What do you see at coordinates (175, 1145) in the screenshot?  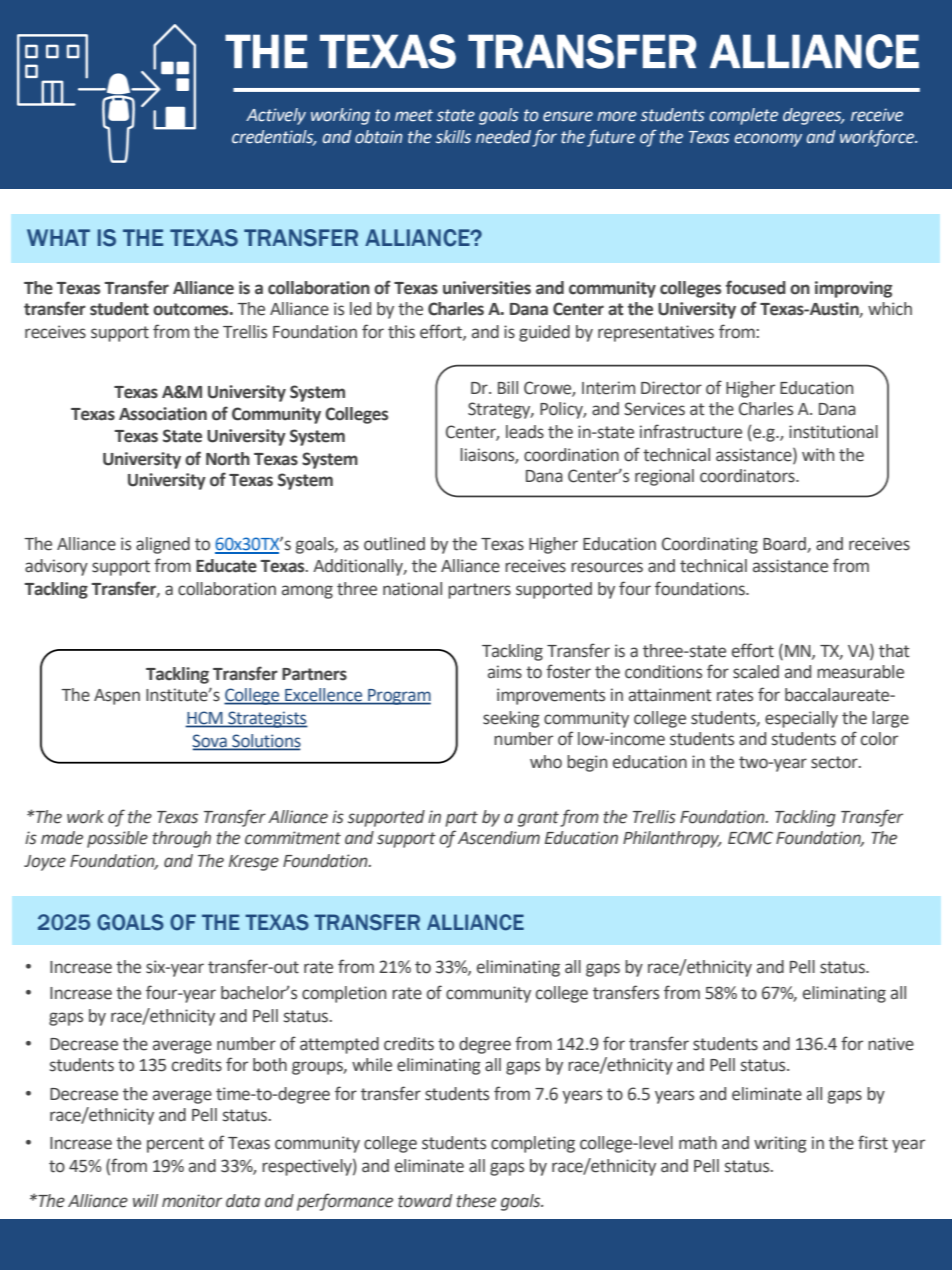 I see `percent` at bounding box center [175, 1145].
